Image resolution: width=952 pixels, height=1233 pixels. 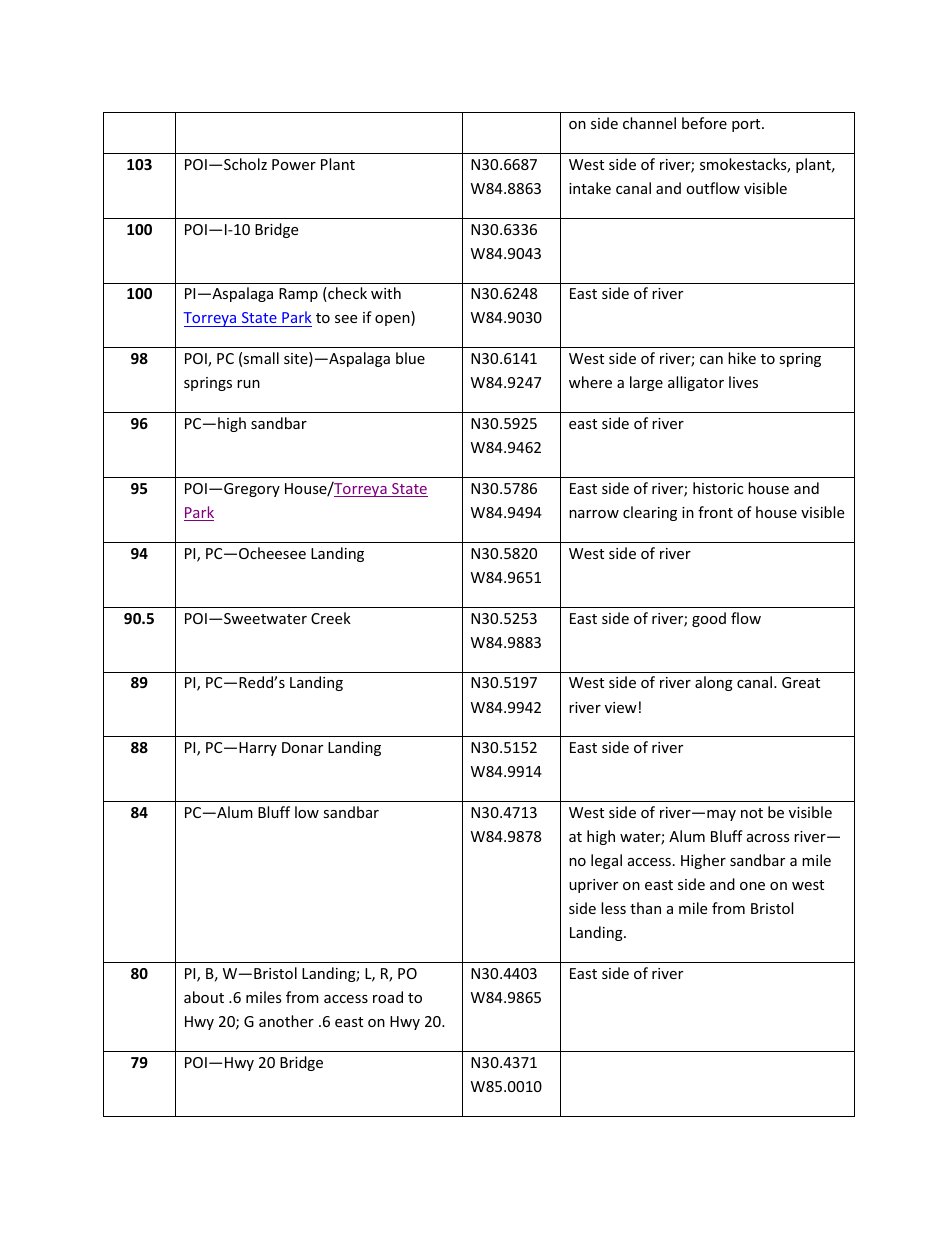 What do you see at coordinates (294, 164) in the document?
I see `Power` at bounding box center [294, 164].
